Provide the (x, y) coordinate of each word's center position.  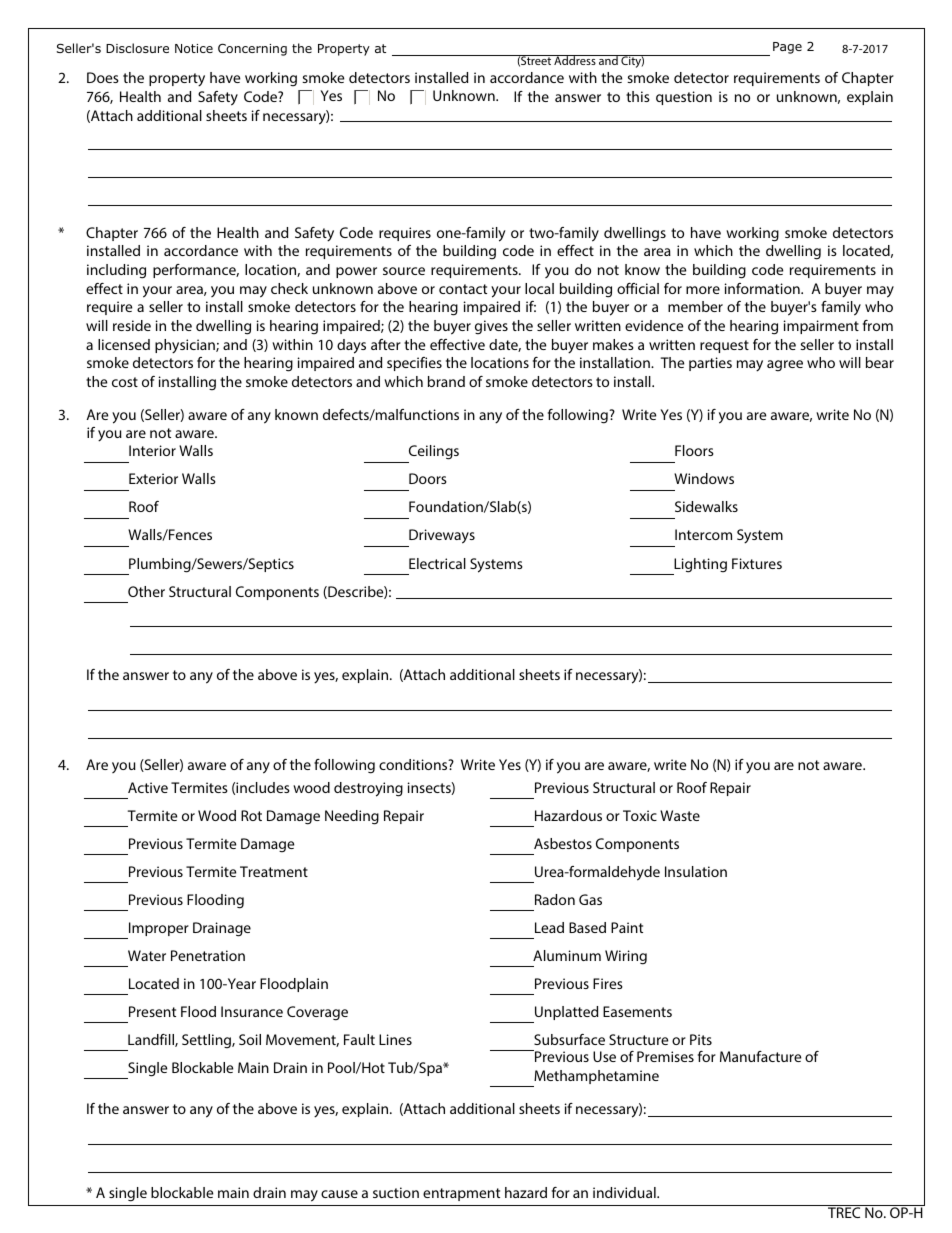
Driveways (441, 538)
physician (186, 346)
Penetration (208, 955)
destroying (368, 789)
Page (787, 48)
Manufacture (760, 1056)
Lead (549, 927)
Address (575, 60)
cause (339, 1194)
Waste (680, 815)
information (763, 288)
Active (148, 787)
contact (463, 289)
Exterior (153, 478)
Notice (194, 48)
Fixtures (757, 563)
